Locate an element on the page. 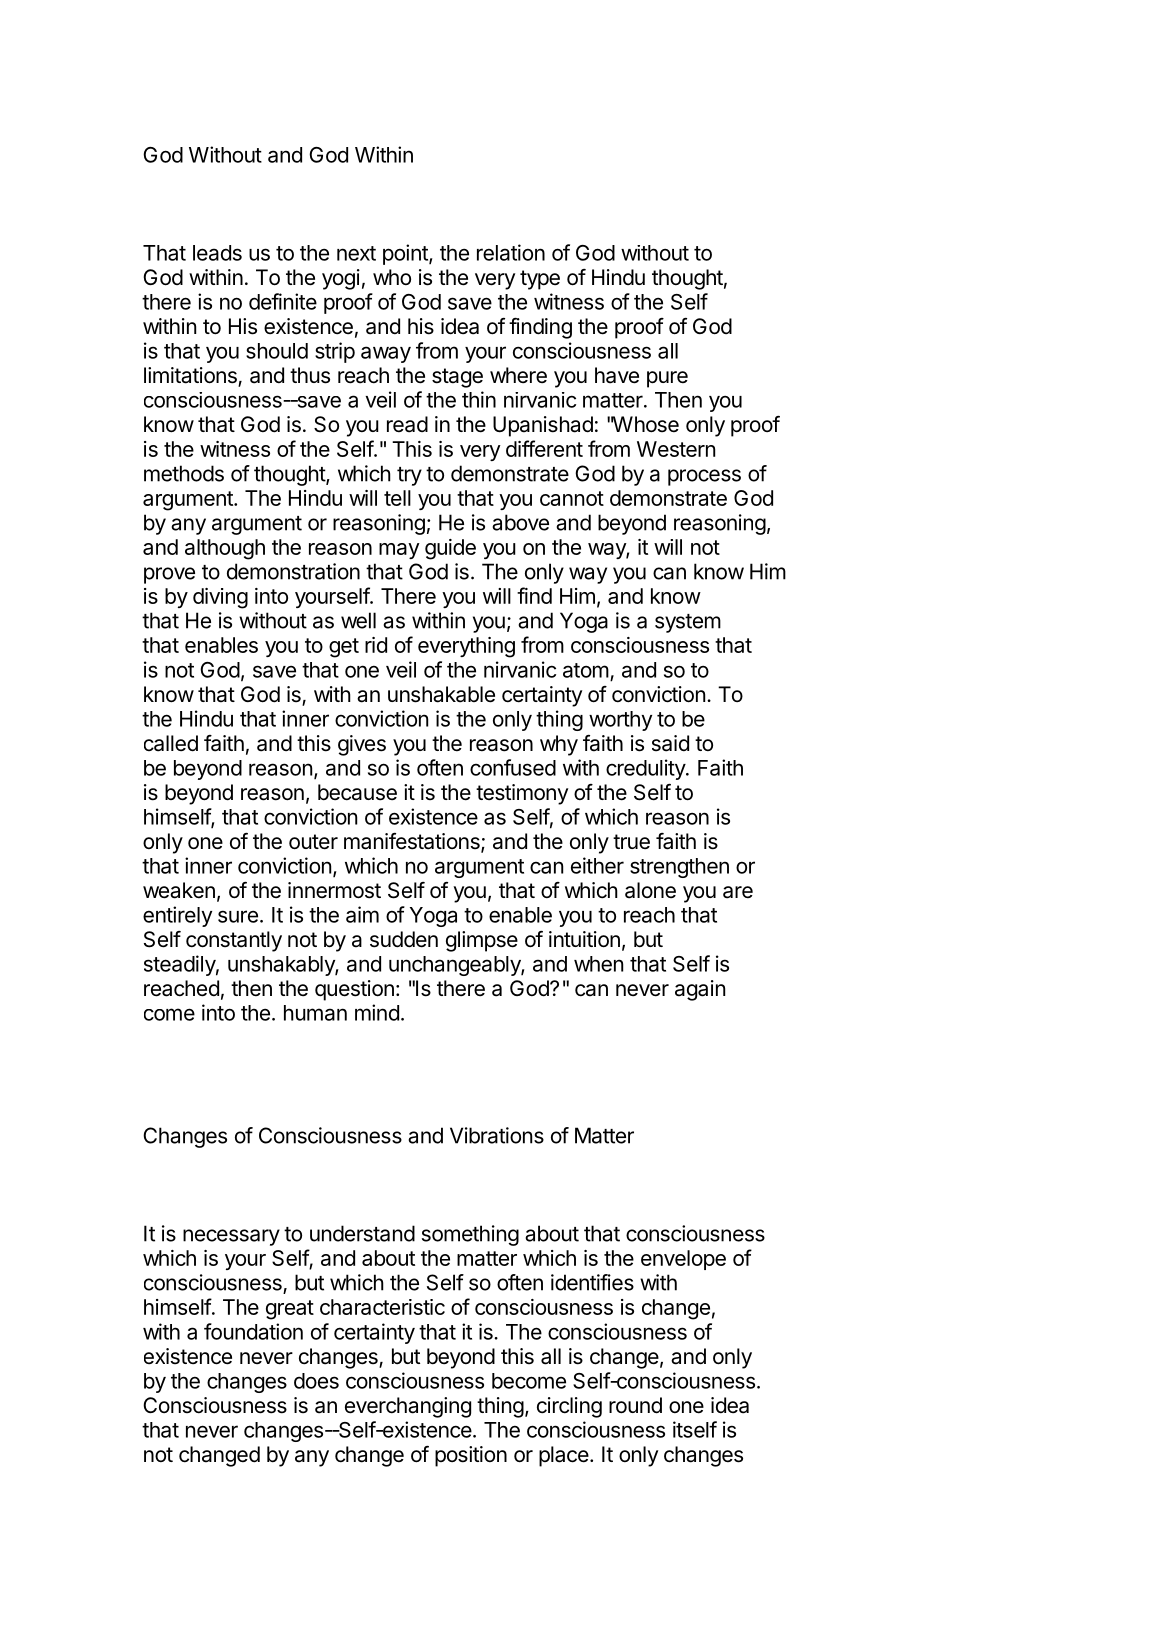 This page has height=1630, width=1152. point is located at coordinates (406, 254).
